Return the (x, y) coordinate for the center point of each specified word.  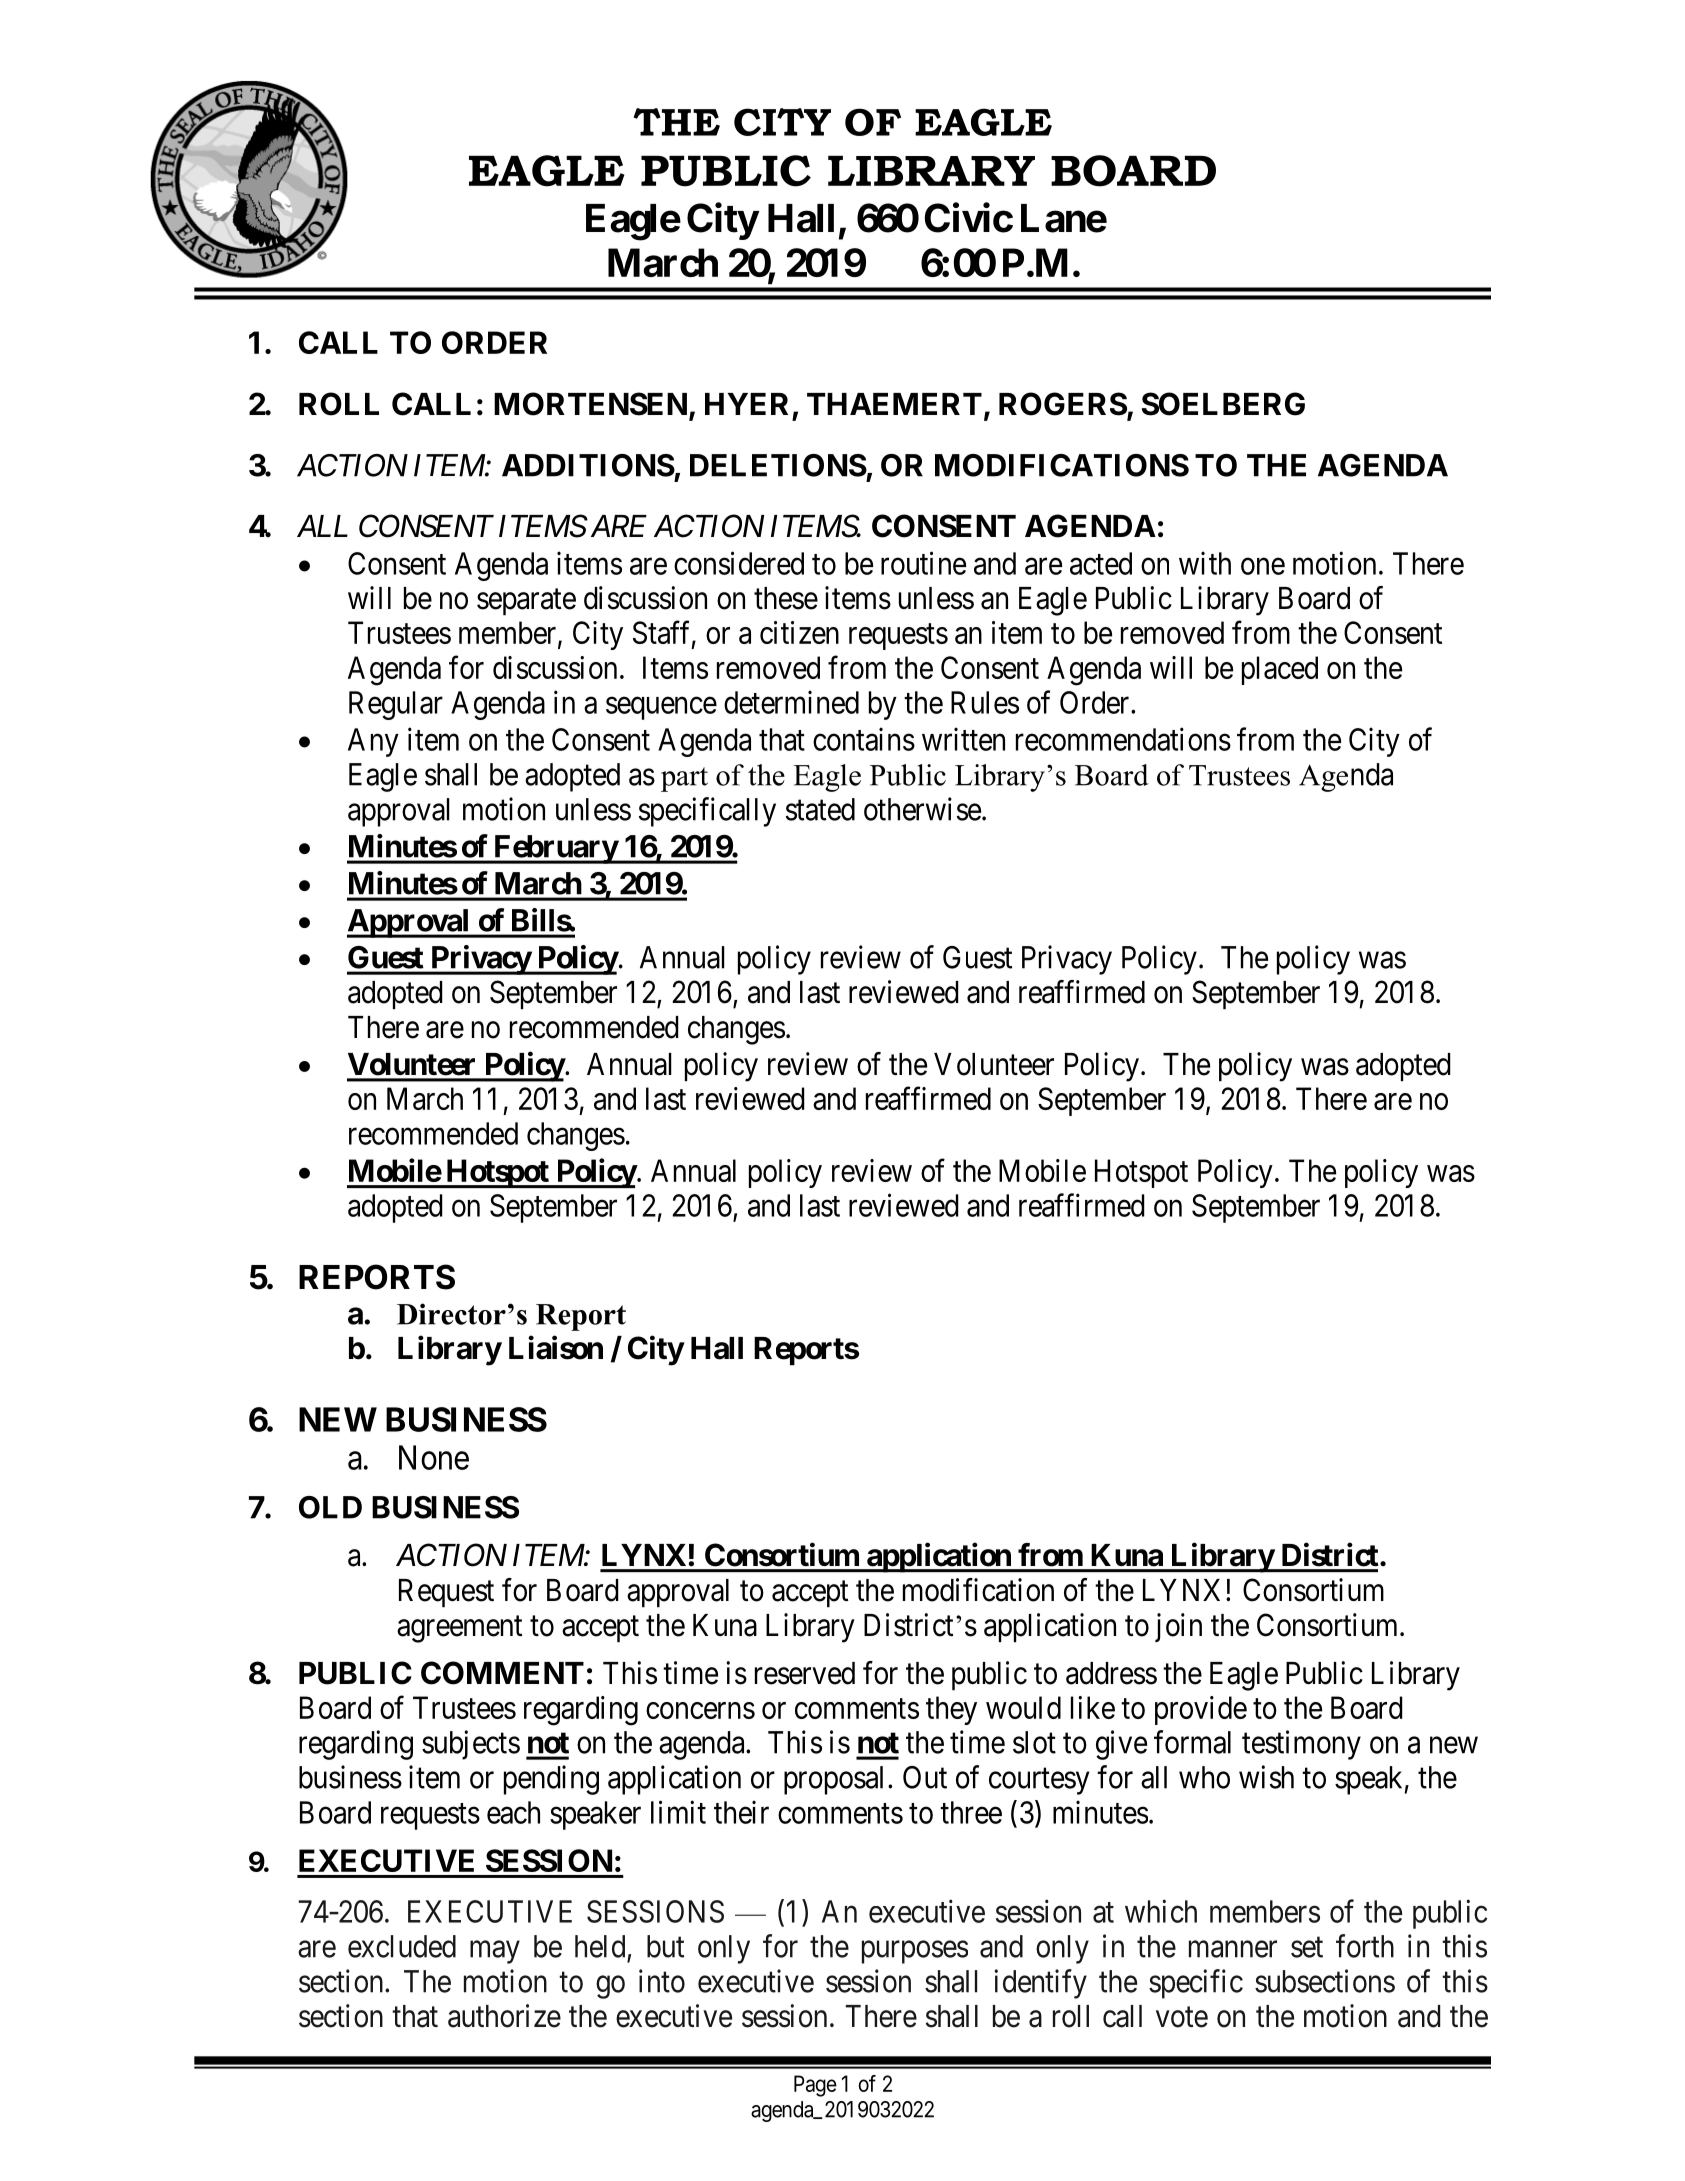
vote (1182, 2017)
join (1178, 1627)
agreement (459, 1629)
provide (1201, 1710)
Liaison (556, 1348)
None (434, 1457)
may (495, 1952)
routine (923, 563)
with (1205, 563)
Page (815, 2086)
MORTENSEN (592, 405)
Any (373, 742)
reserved (805, 1673)
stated (820, 809)
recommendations (1123, 739)
